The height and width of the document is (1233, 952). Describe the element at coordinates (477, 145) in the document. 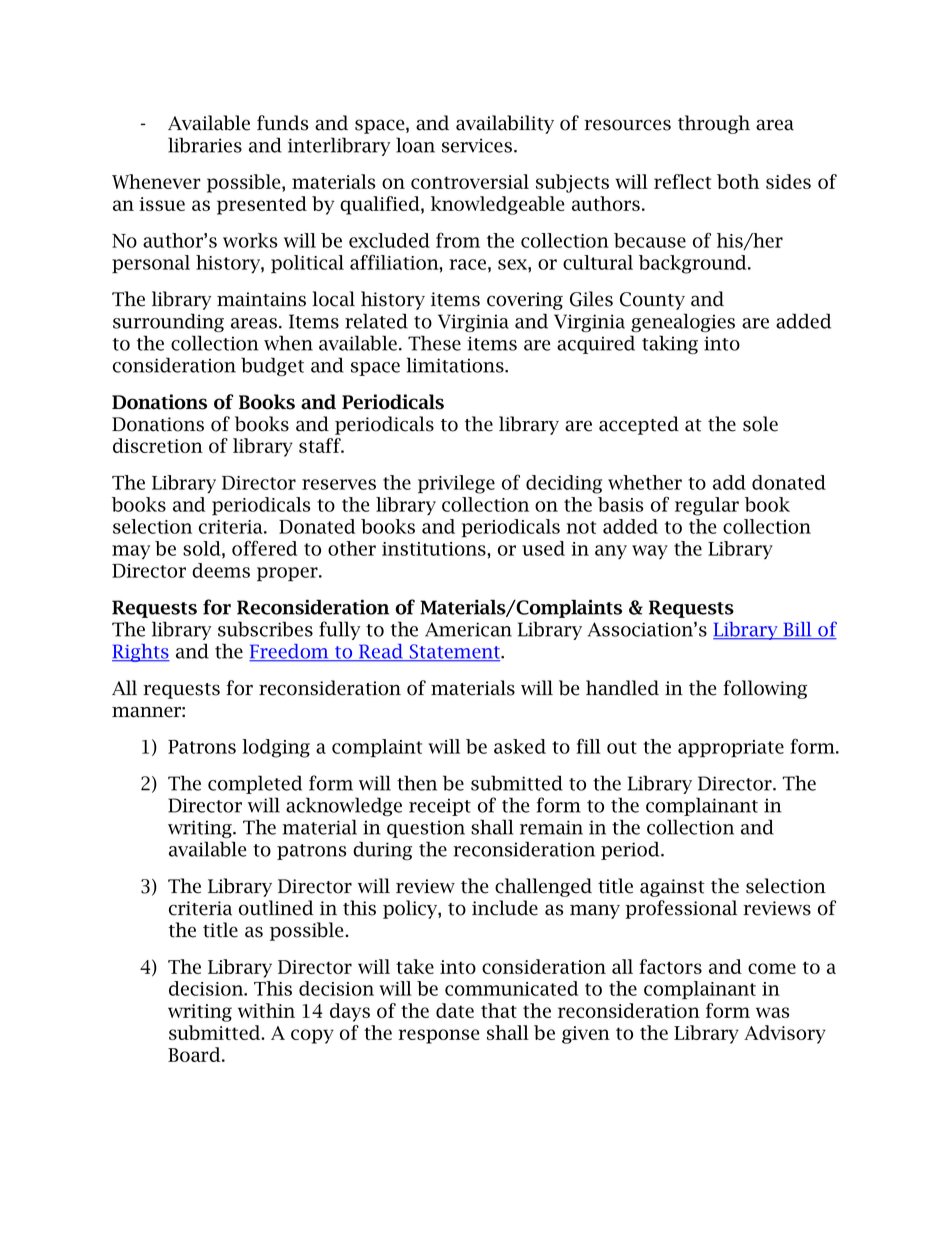

I see `services` at that location.
